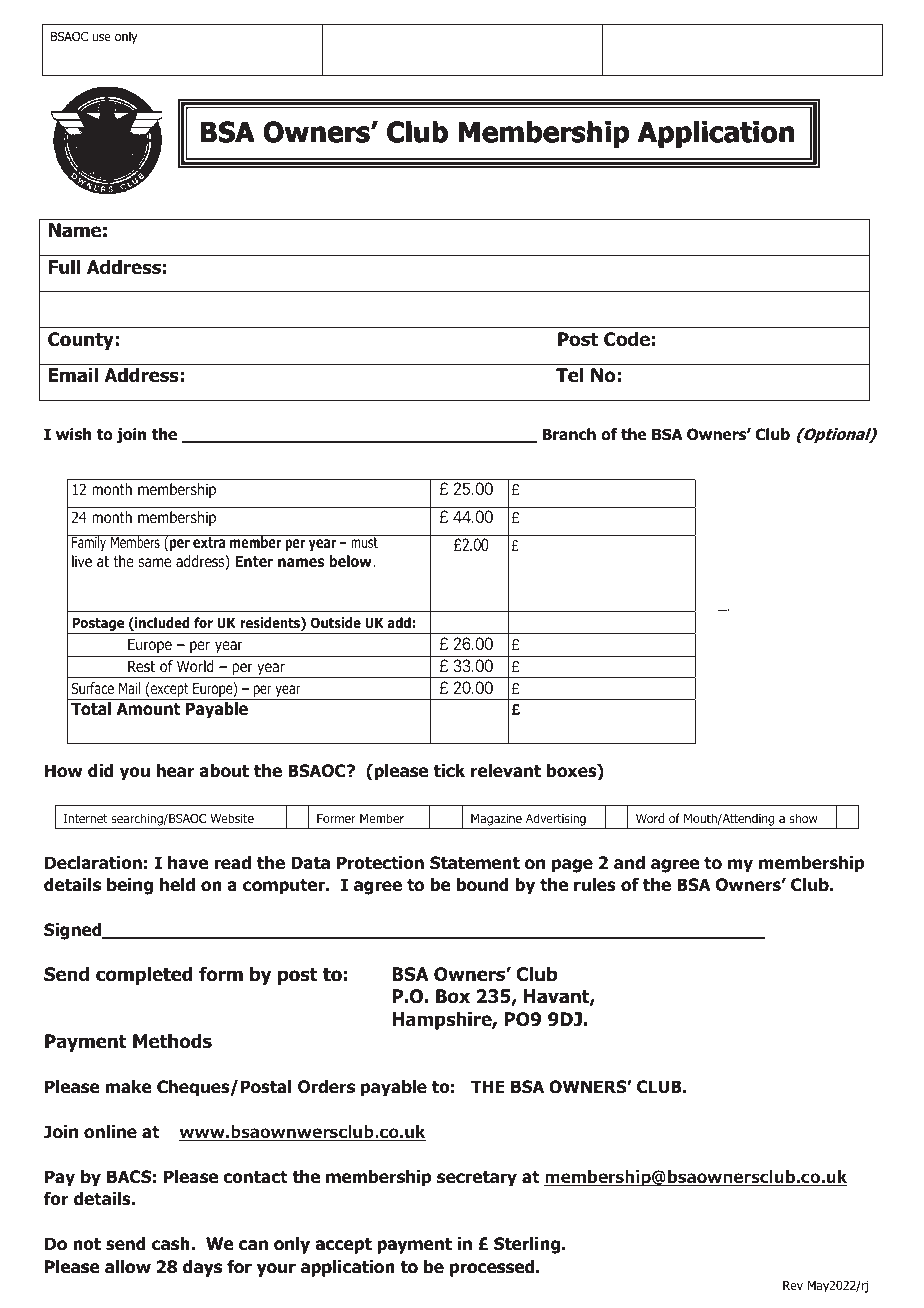 This screenshot has width=924, height=1308. Describe the element at coordinates (351, 561) in the screenshot. I see `below` at that location.
